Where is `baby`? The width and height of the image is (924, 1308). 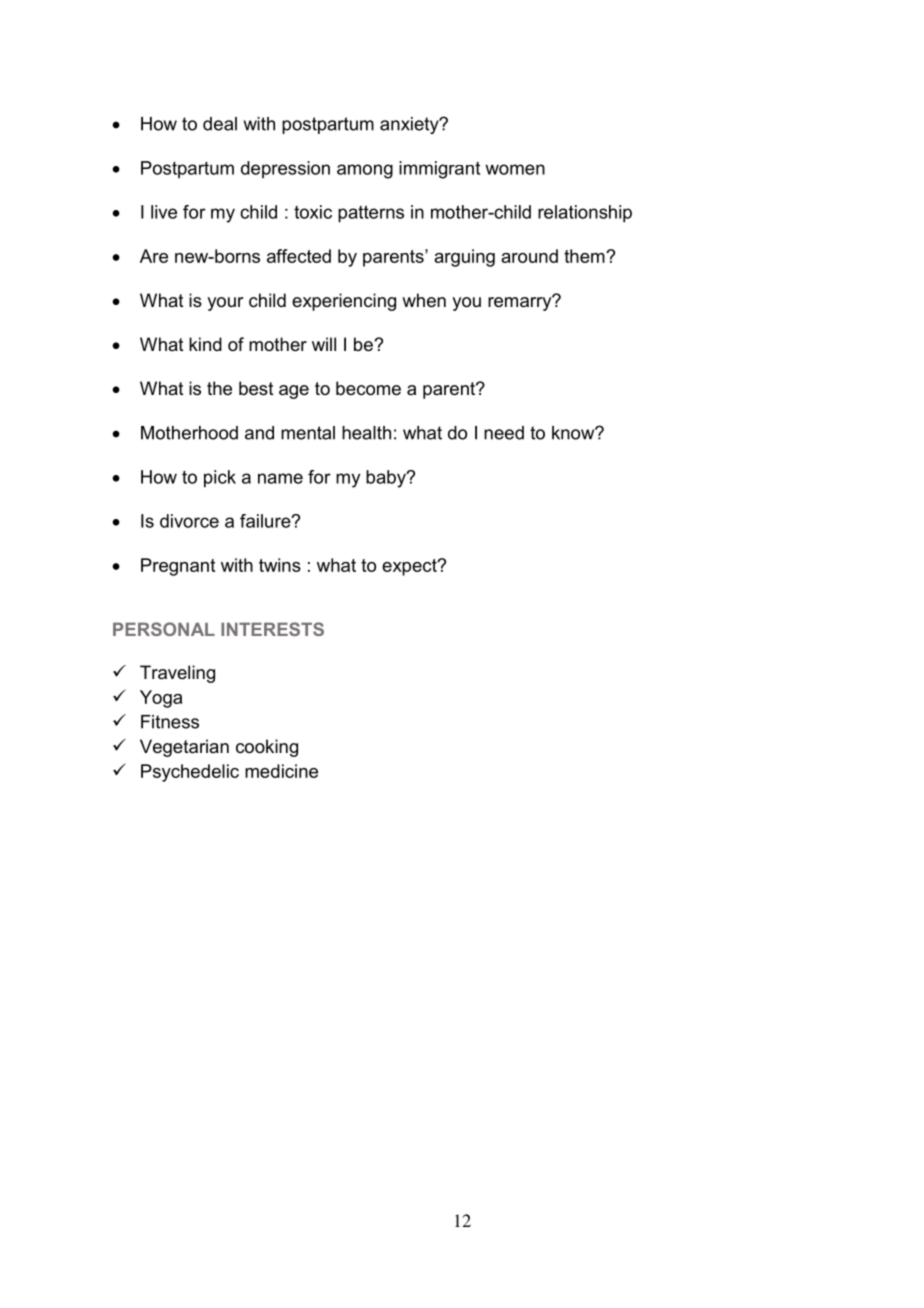 baby is located at coordinates (387, 479).
